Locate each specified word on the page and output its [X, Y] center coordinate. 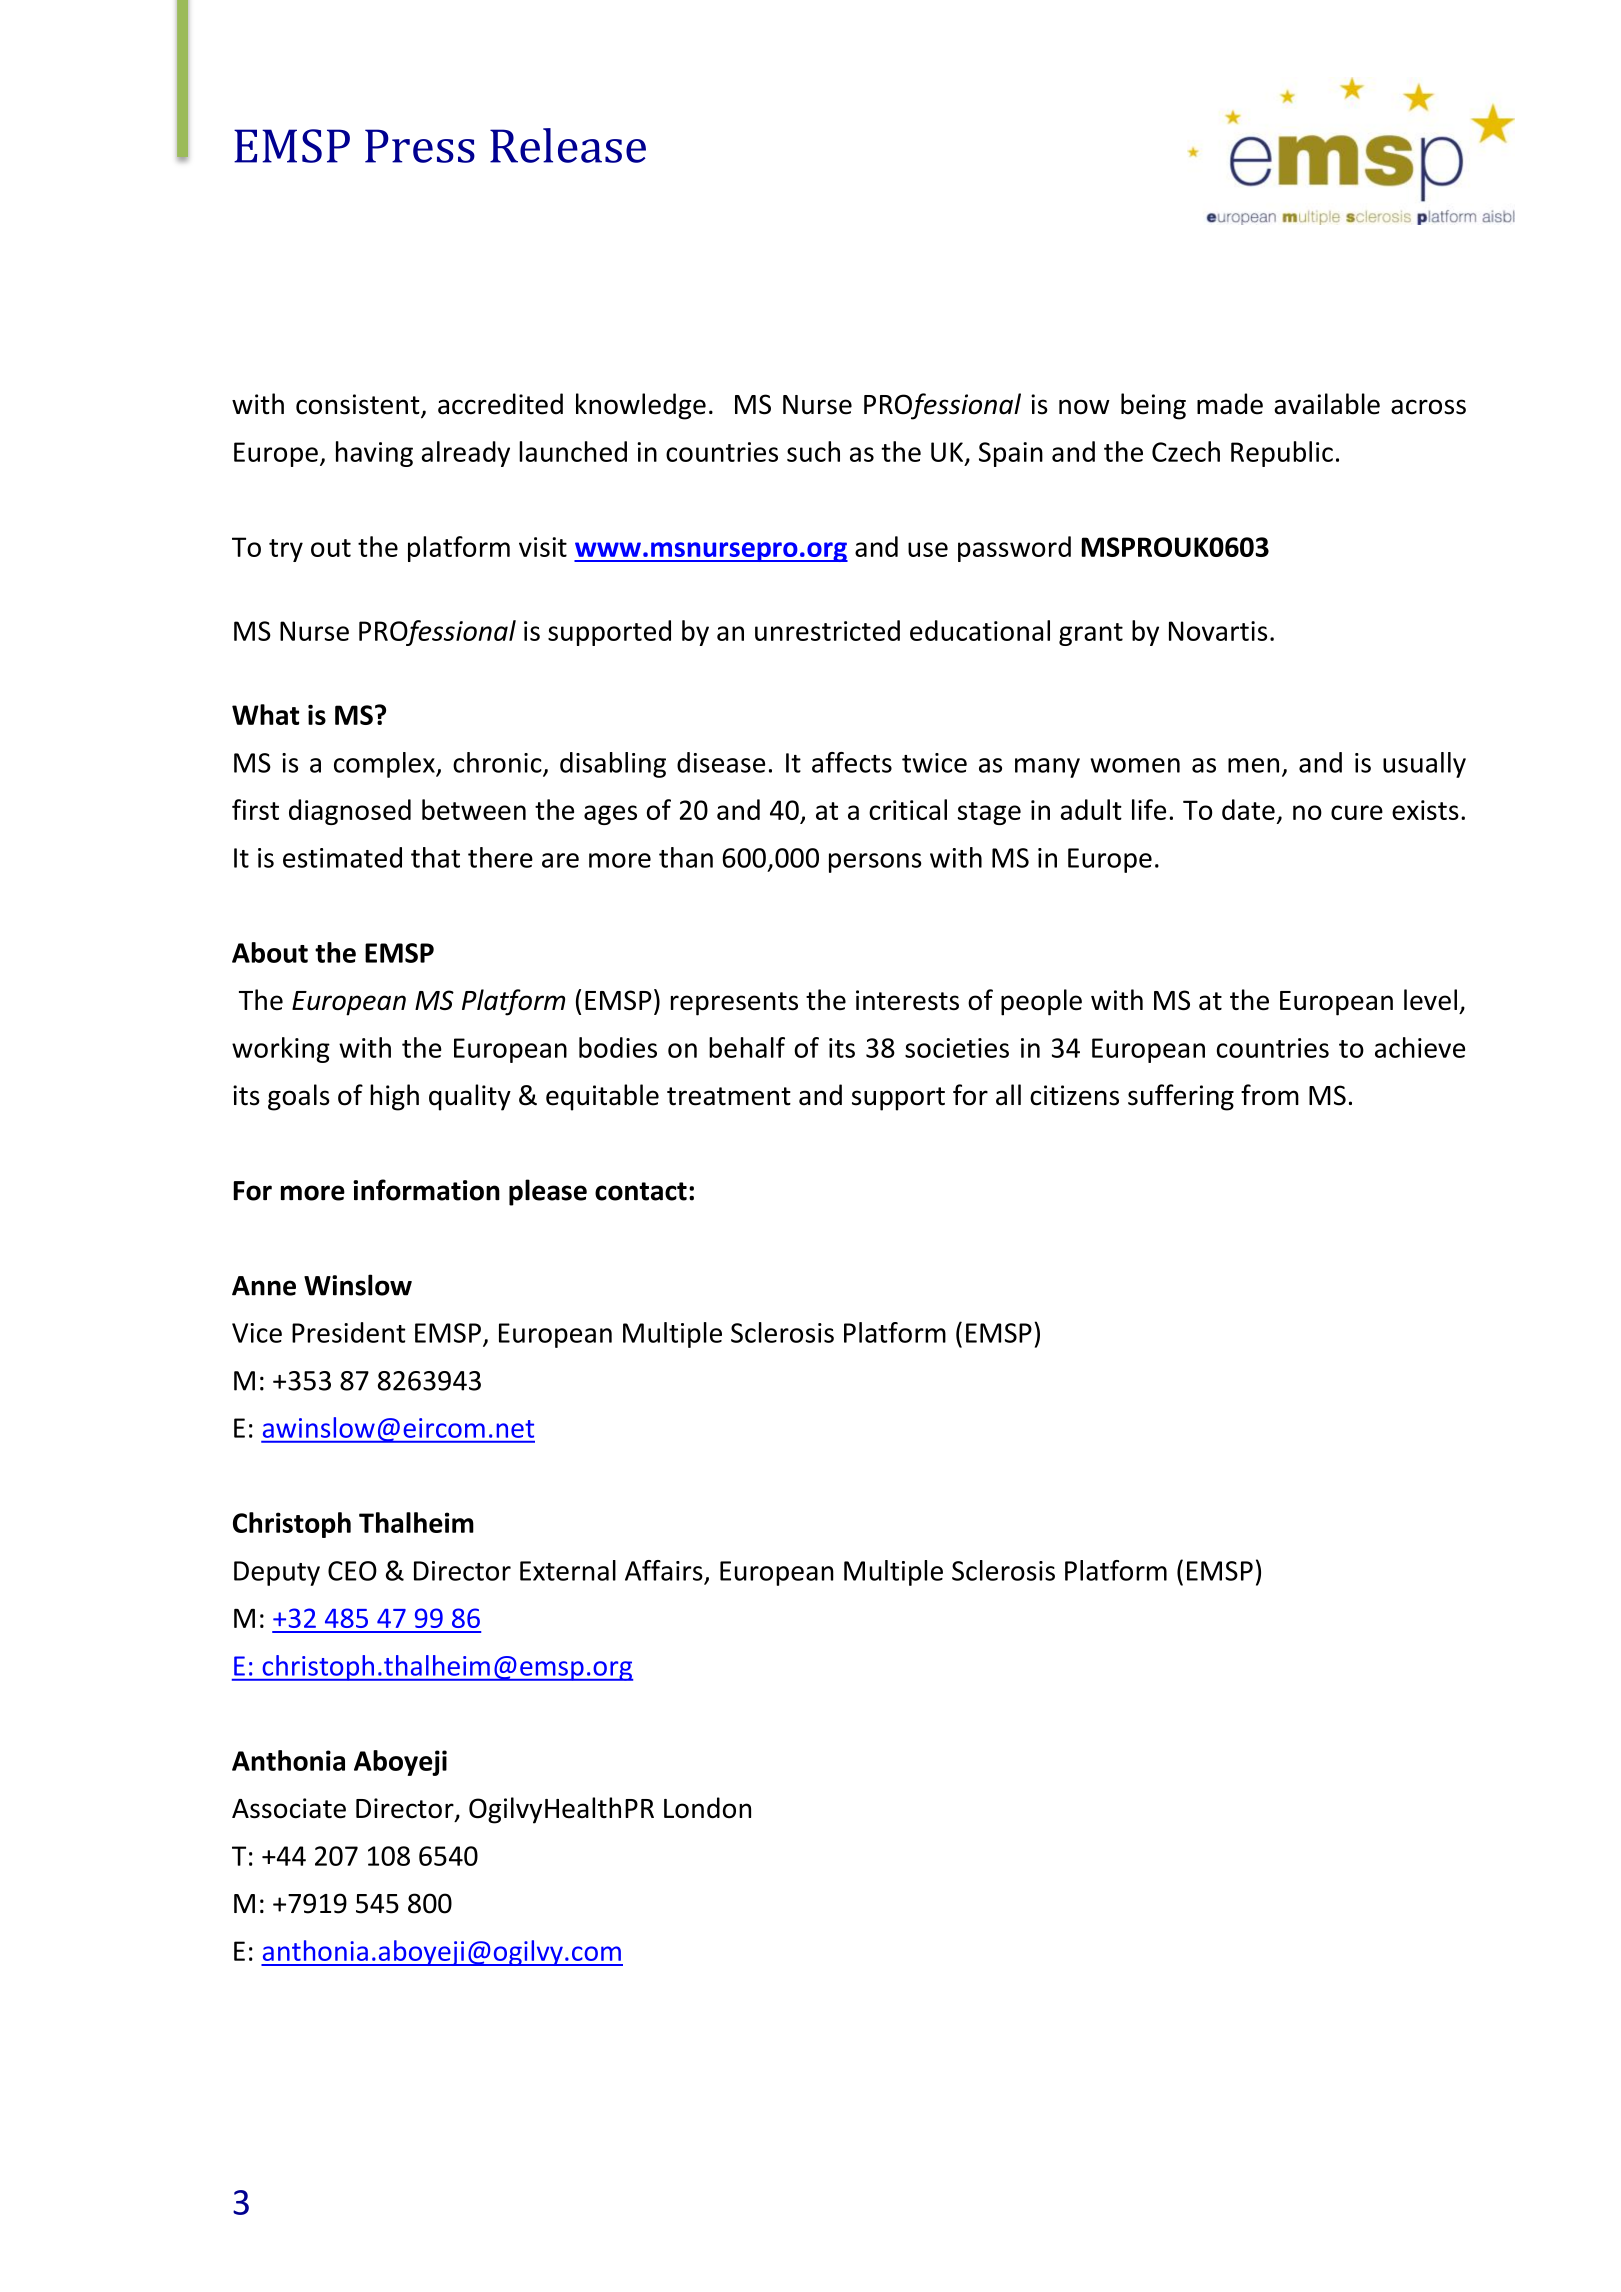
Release [568, 145]
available [1327, 404]
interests [907, 1000]
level [1430, 999]
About [270, 952]
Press [420, 146]
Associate [289, 1808]
